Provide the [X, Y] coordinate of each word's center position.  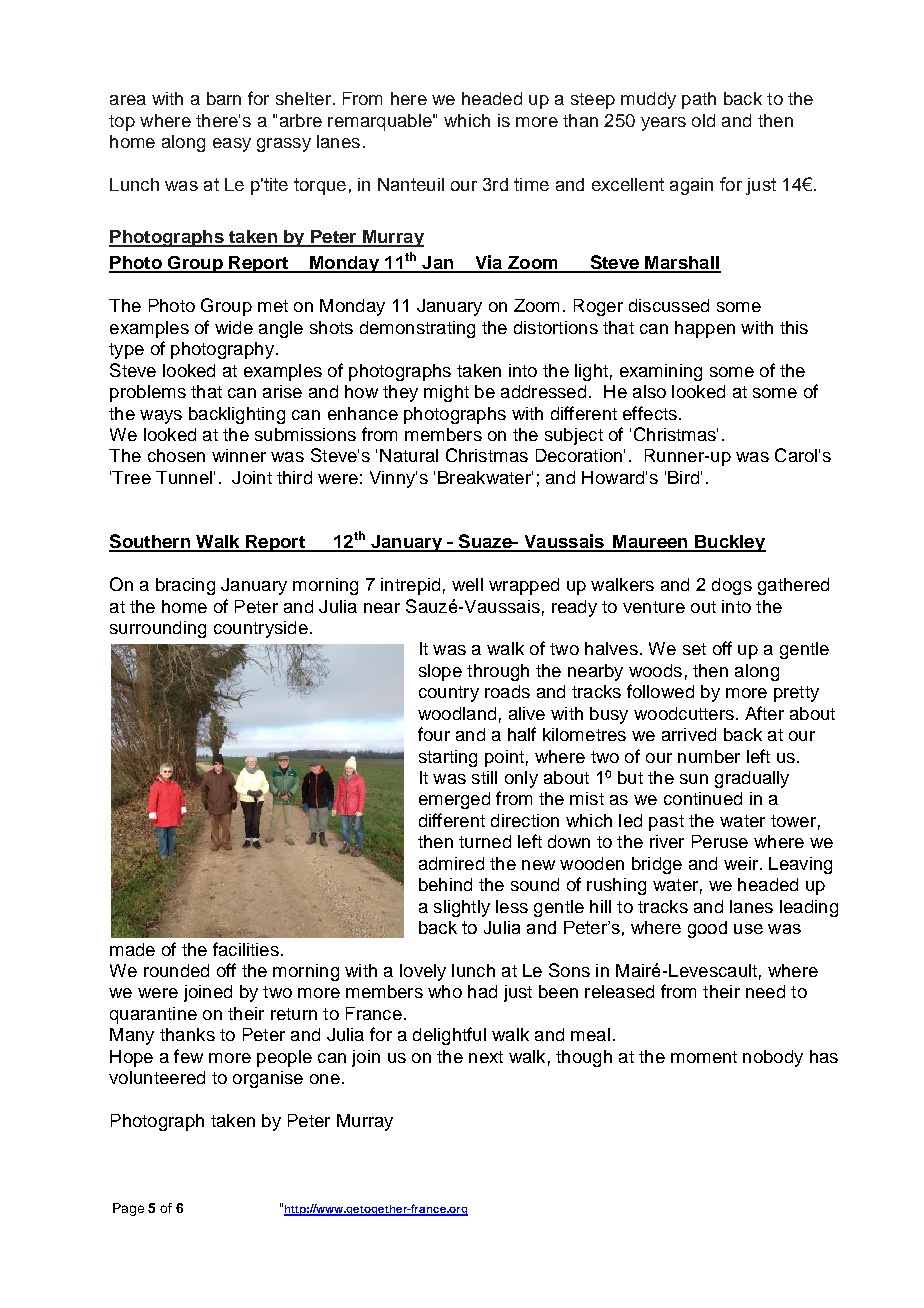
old [703, 120]
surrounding [158, 629]
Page [128, 1209]
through [498, 672]
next [486, 1057]
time [531, 184]
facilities [246, 949]
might [446, 393]
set [694, 649]
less [512, 906]
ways [161, 417]
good [707, 929]
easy [232, 145]
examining [661, 372]
